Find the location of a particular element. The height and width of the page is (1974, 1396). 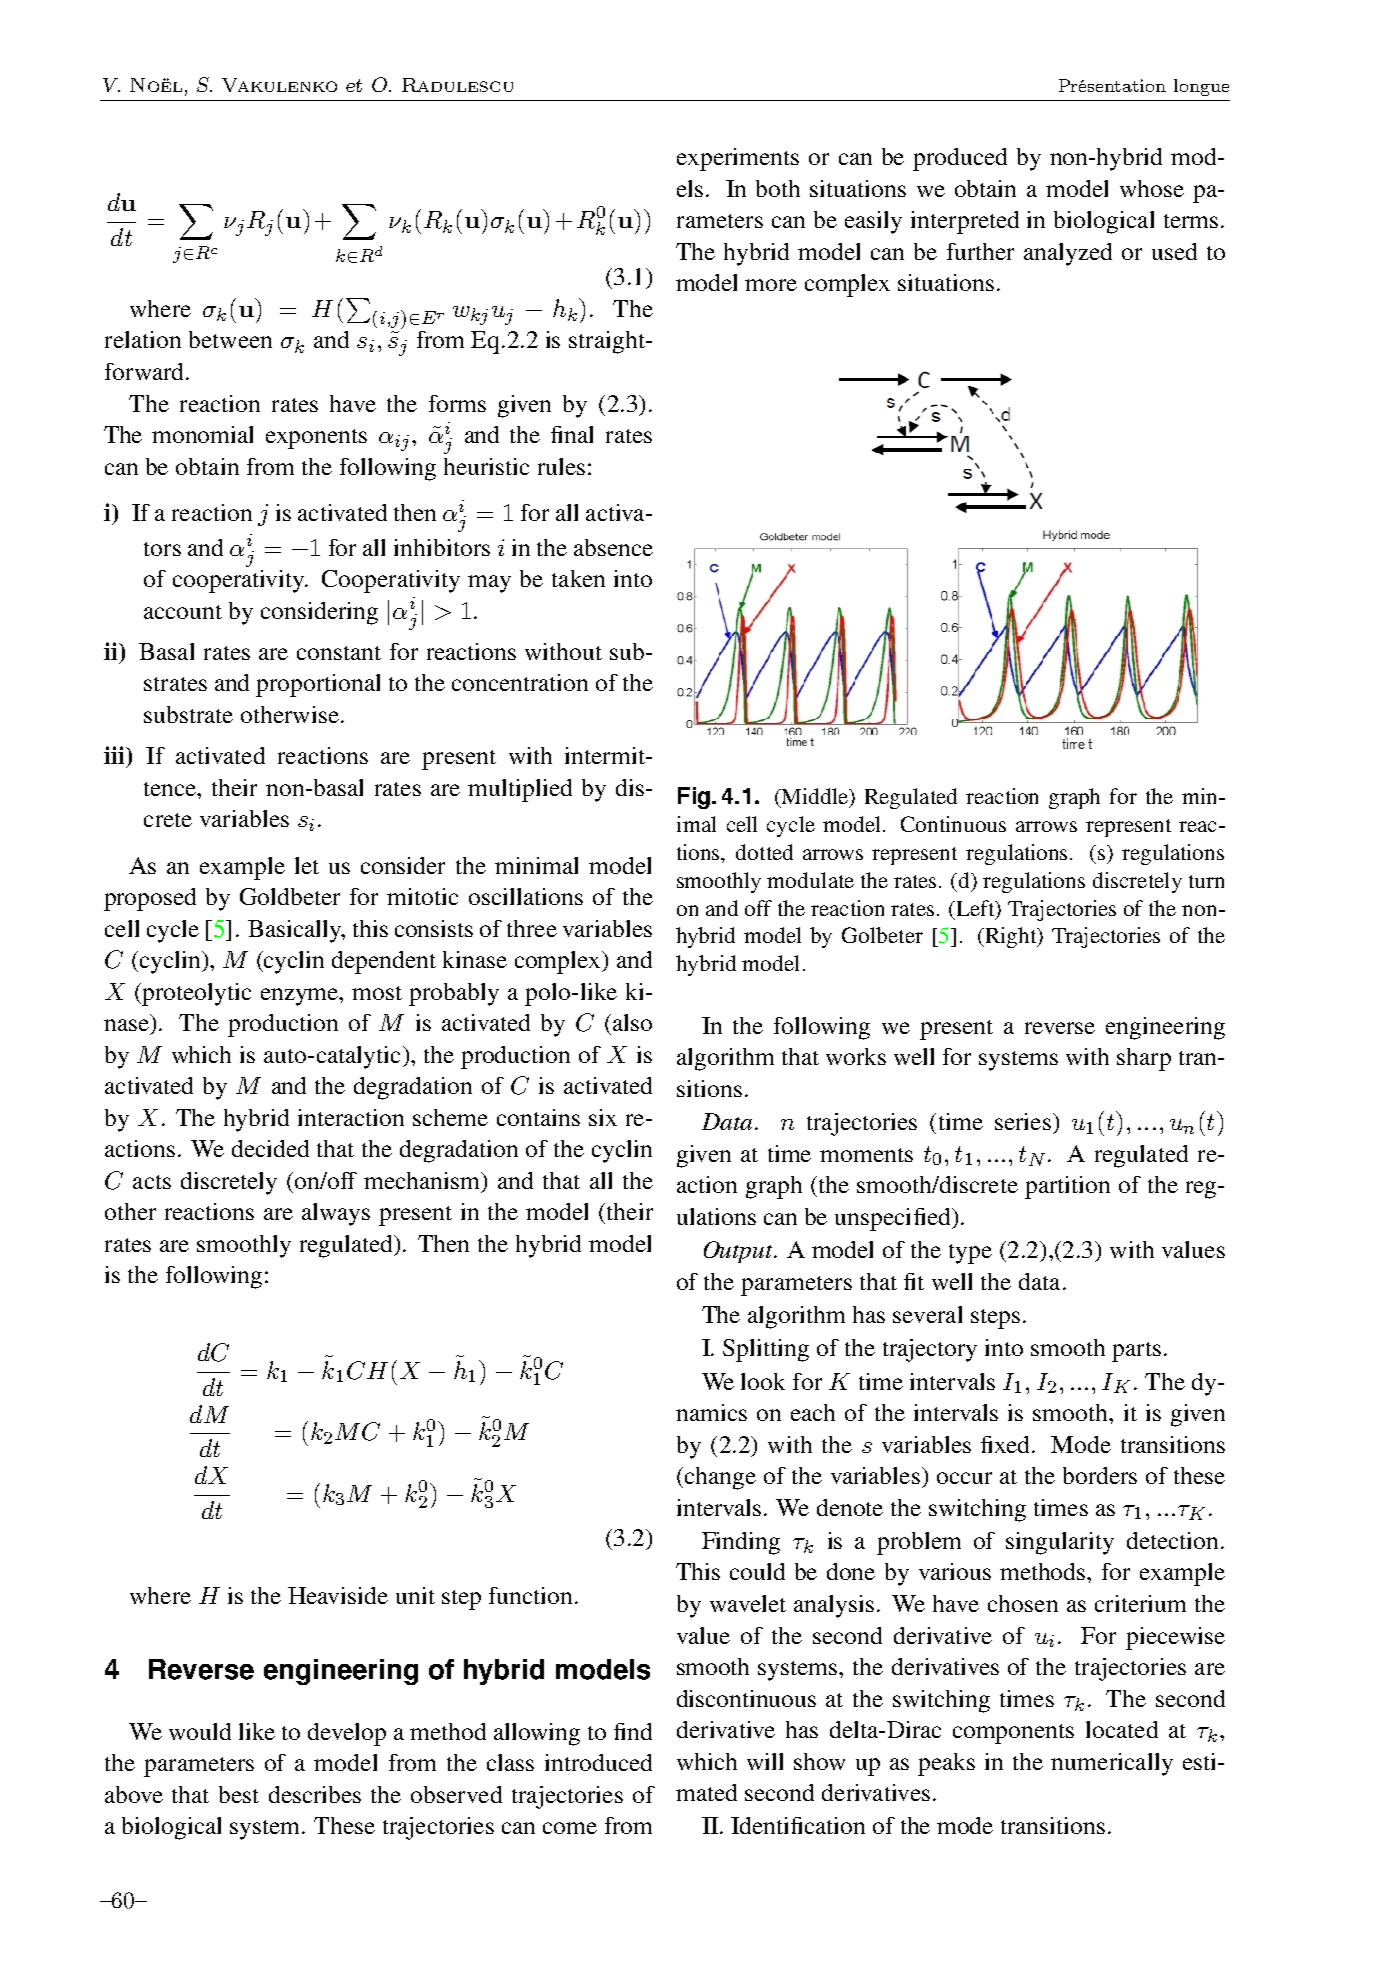

also is located at coordinates (632, 1022).
